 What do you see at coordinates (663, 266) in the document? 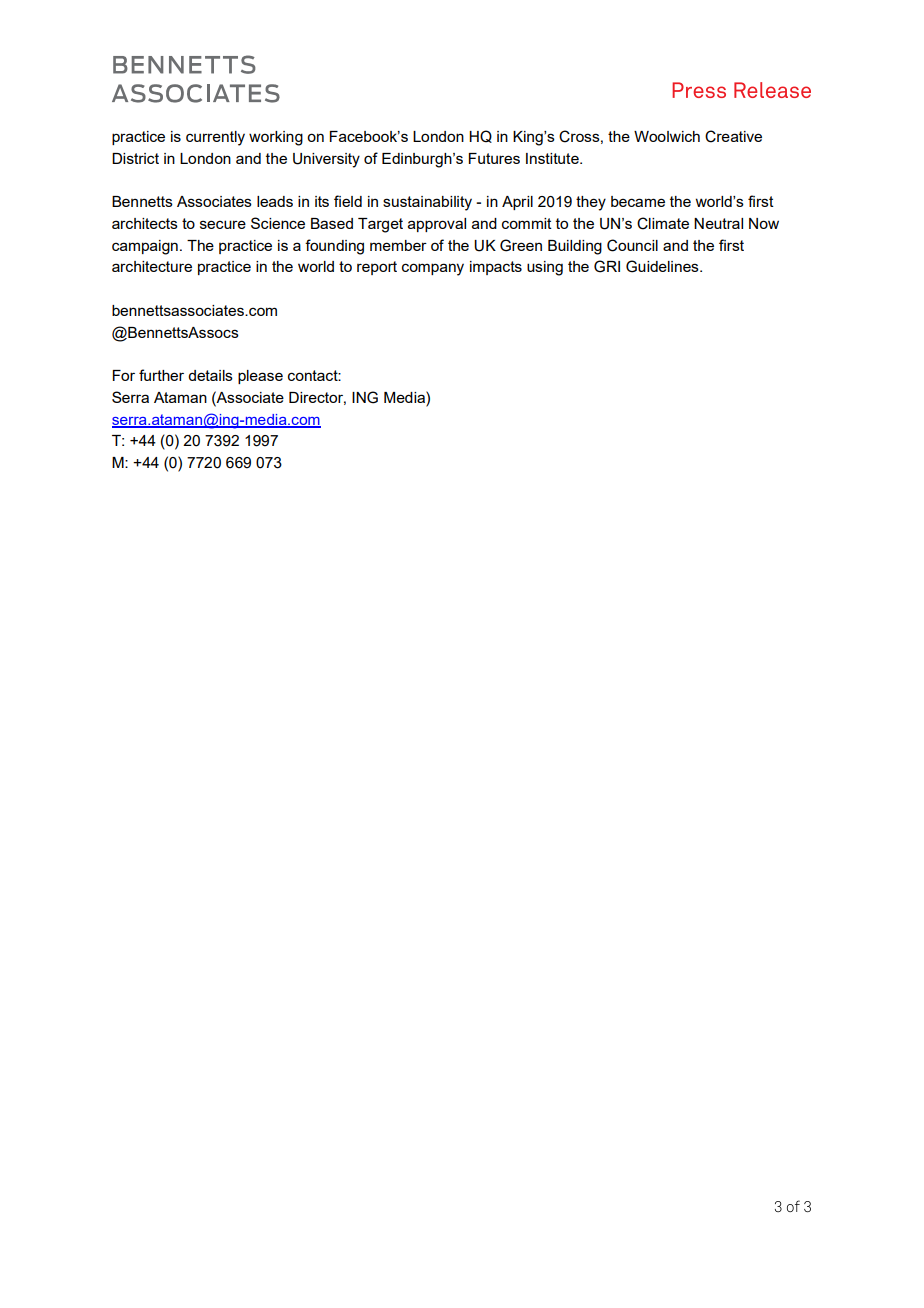
I see `Guidelines` at bounding box center [663, 266].
